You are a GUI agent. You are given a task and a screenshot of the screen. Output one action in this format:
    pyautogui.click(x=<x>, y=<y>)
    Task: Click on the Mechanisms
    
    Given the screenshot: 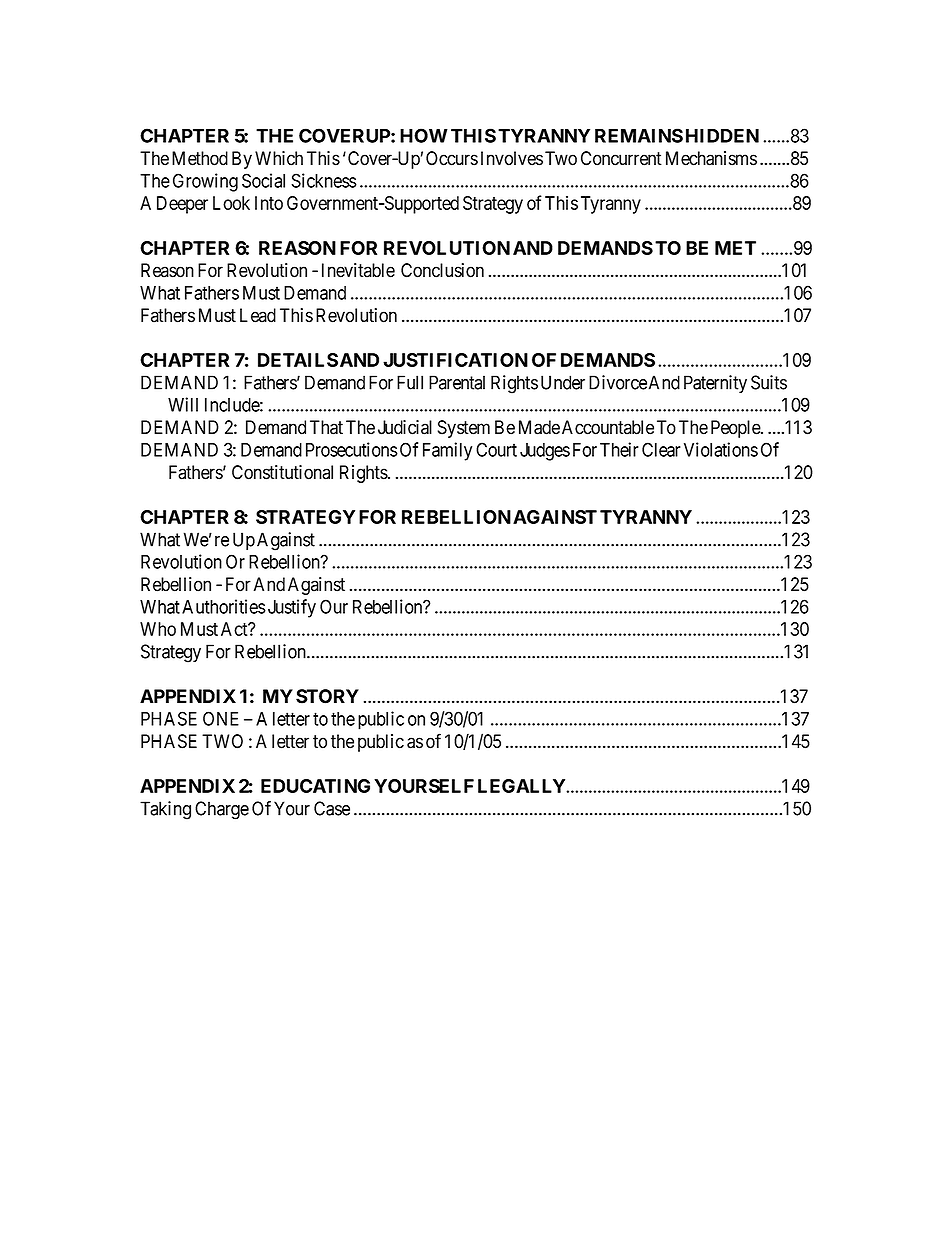 What is the action you would take?
    pyautogui.click(x=711, y=158)
